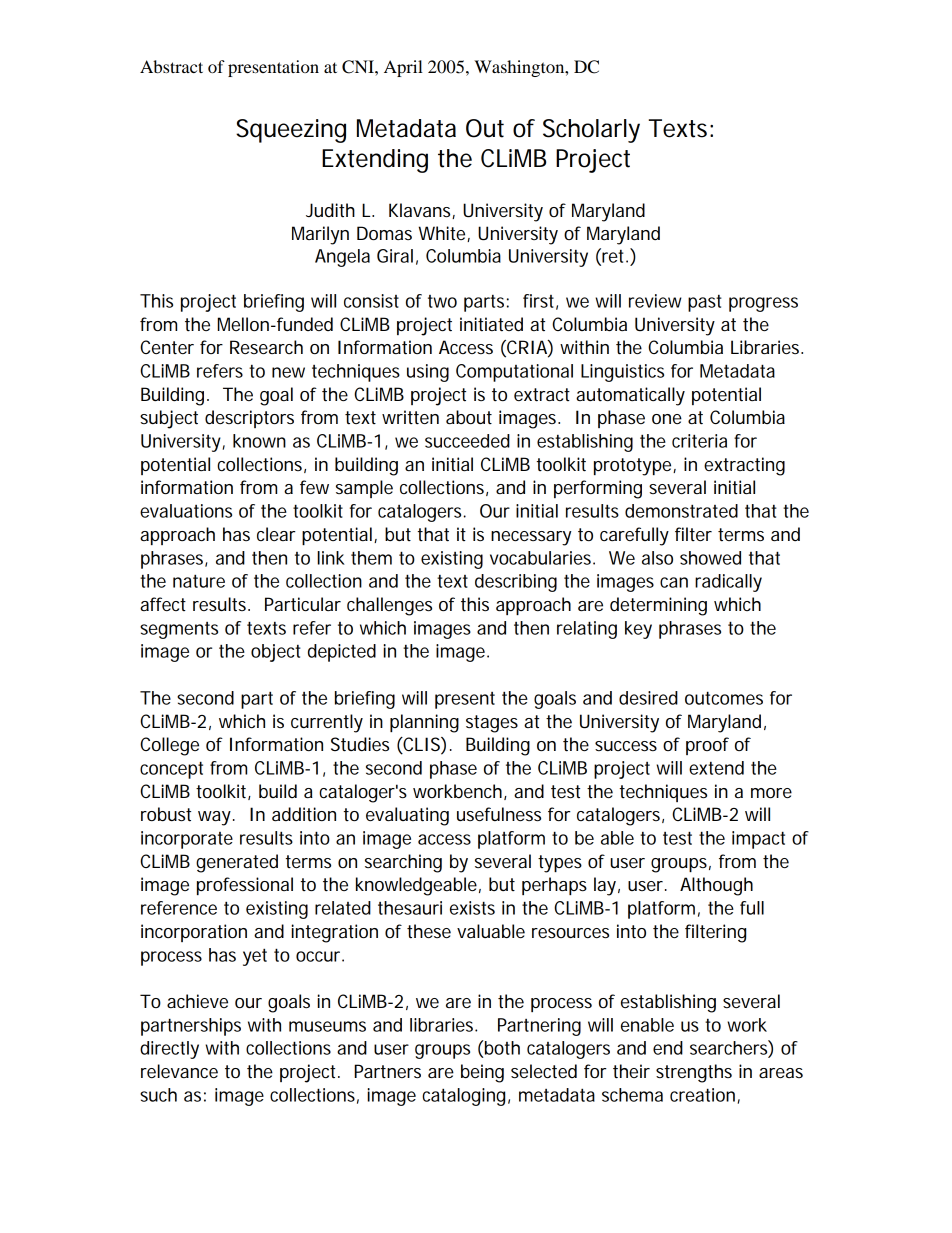  What do you see at coordinates (472, 908) in the screenshot?
I see `exists` at bounding box center [472, 908].
